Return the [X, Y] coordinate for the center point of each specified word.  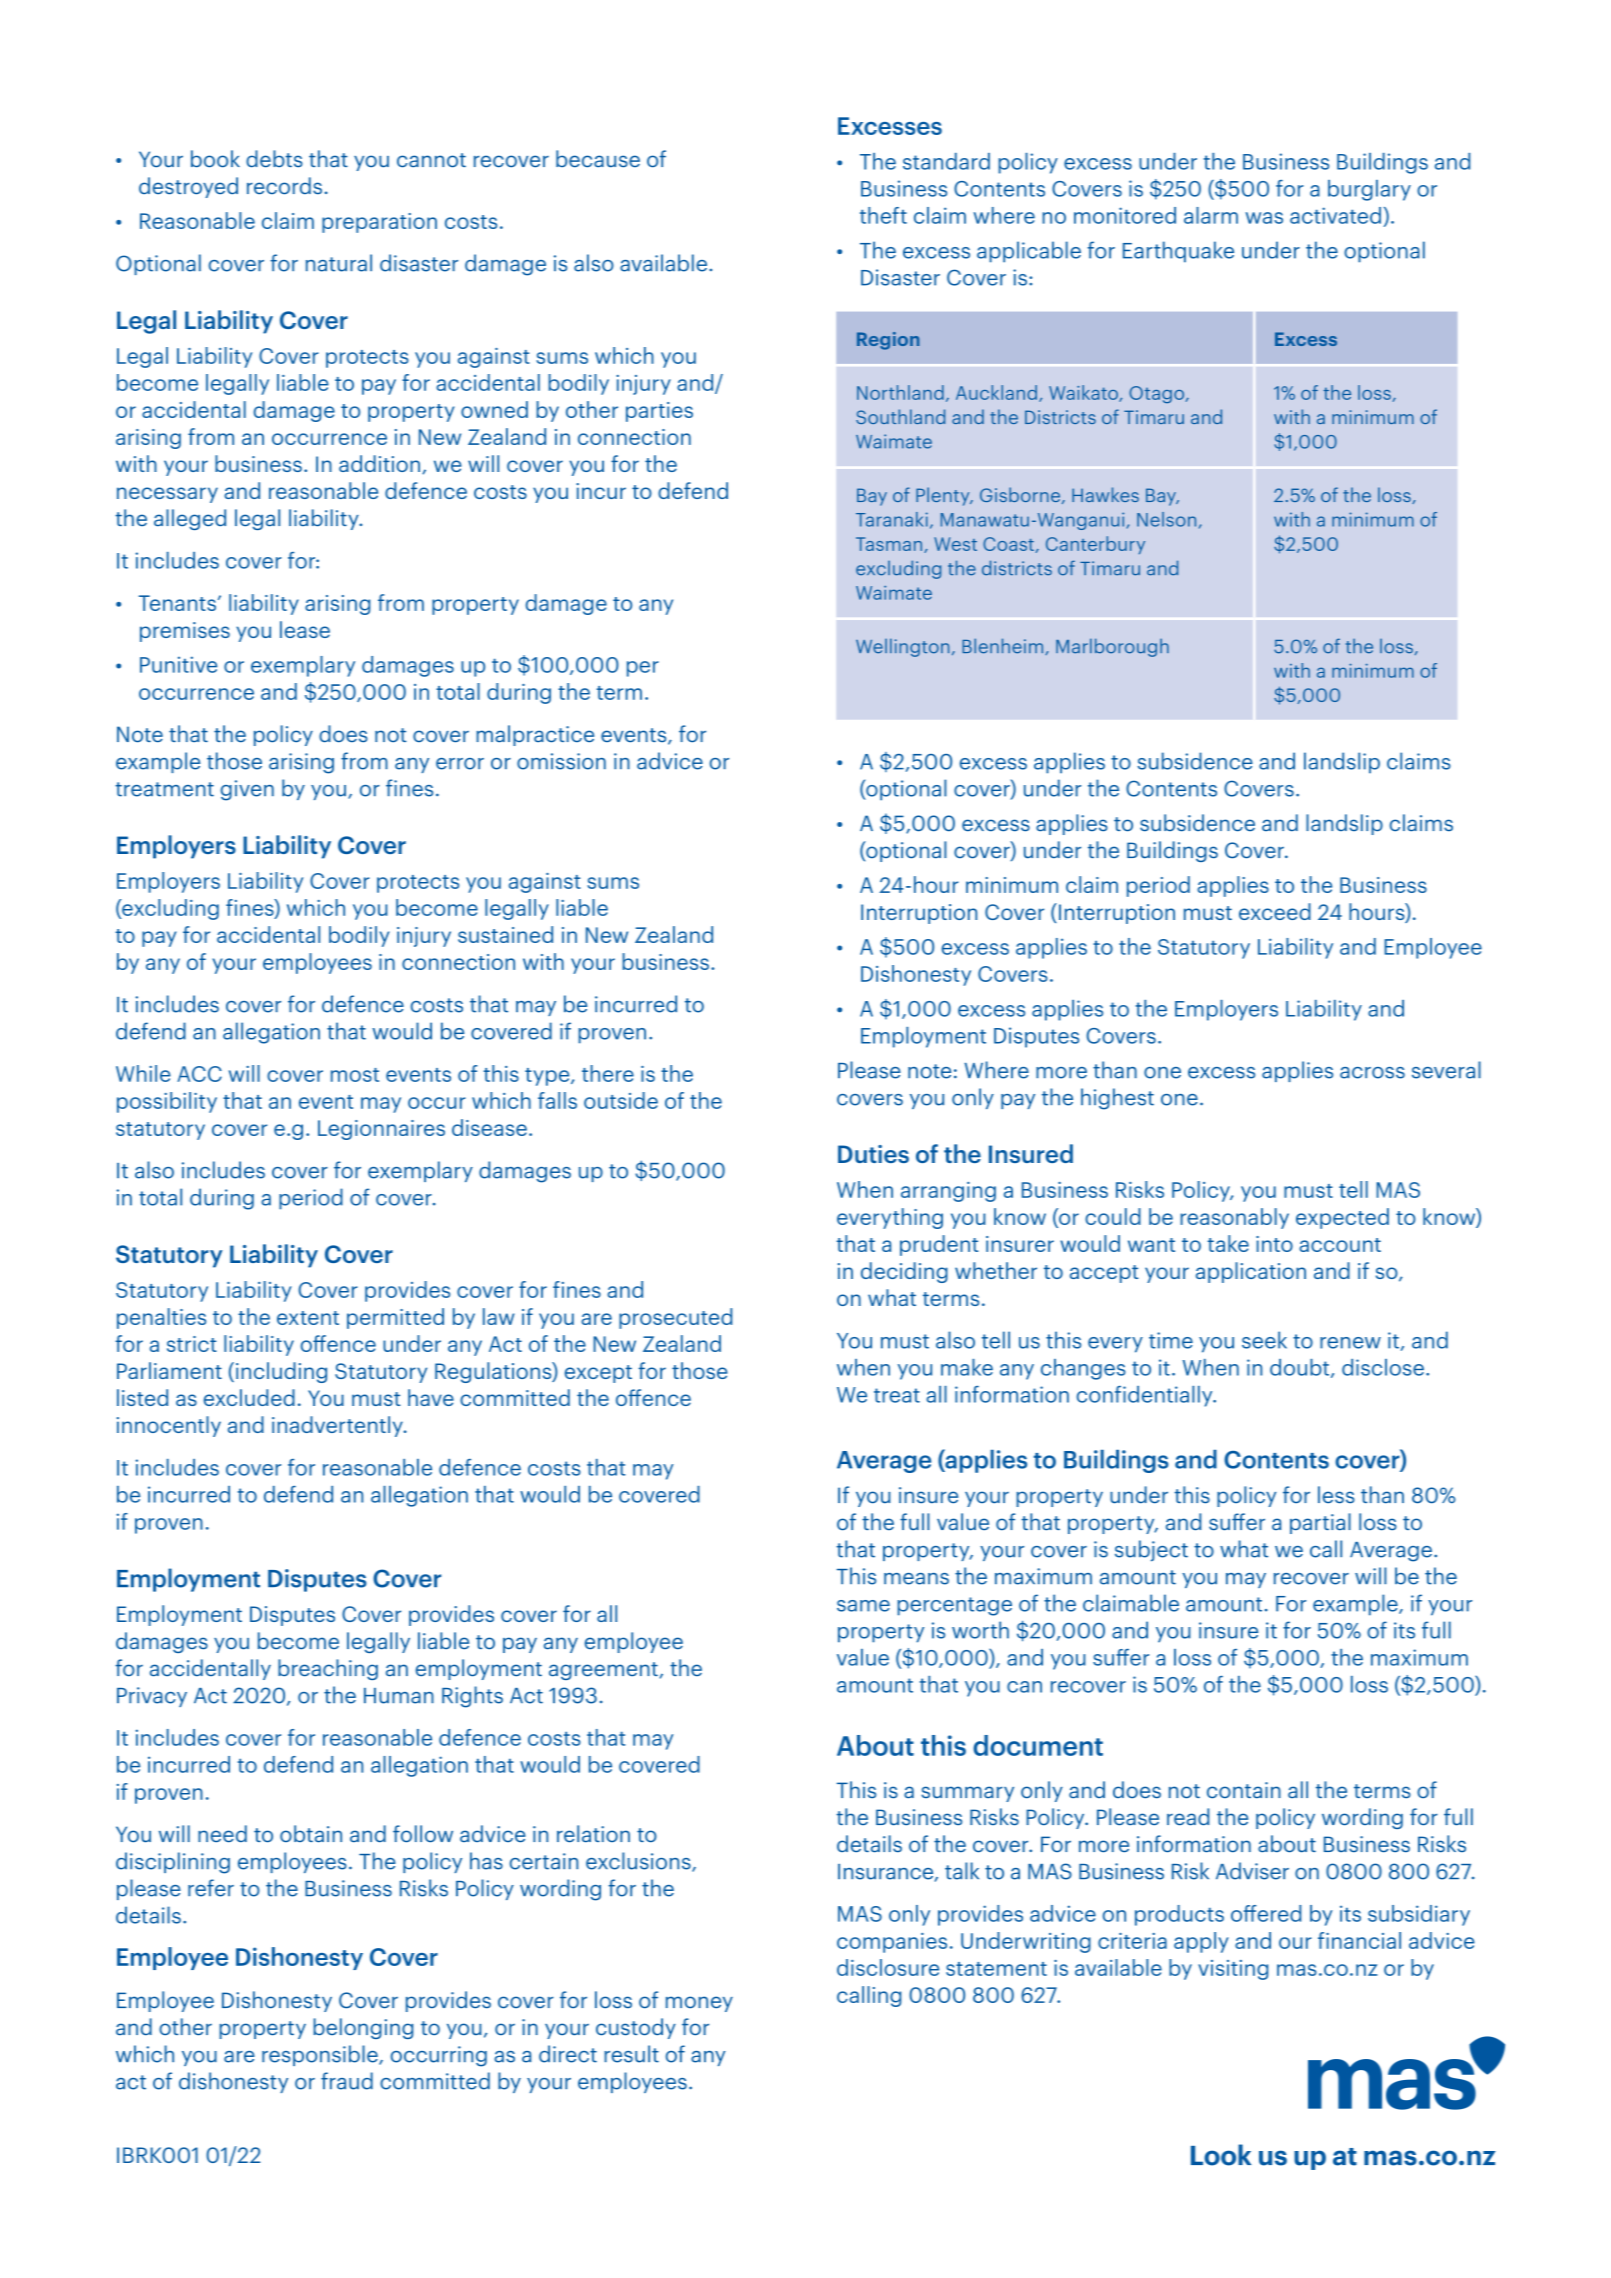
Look [1221, 2155]
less [1336, 1495]
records [284, 186]
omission [561, 761]
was [1264, 218]
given [247, 790]
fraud [347, 2081]
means [916, 1579]
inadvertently [338, 1426]
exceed [1275, 911]
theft [883, 215]
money [699, 2004]
